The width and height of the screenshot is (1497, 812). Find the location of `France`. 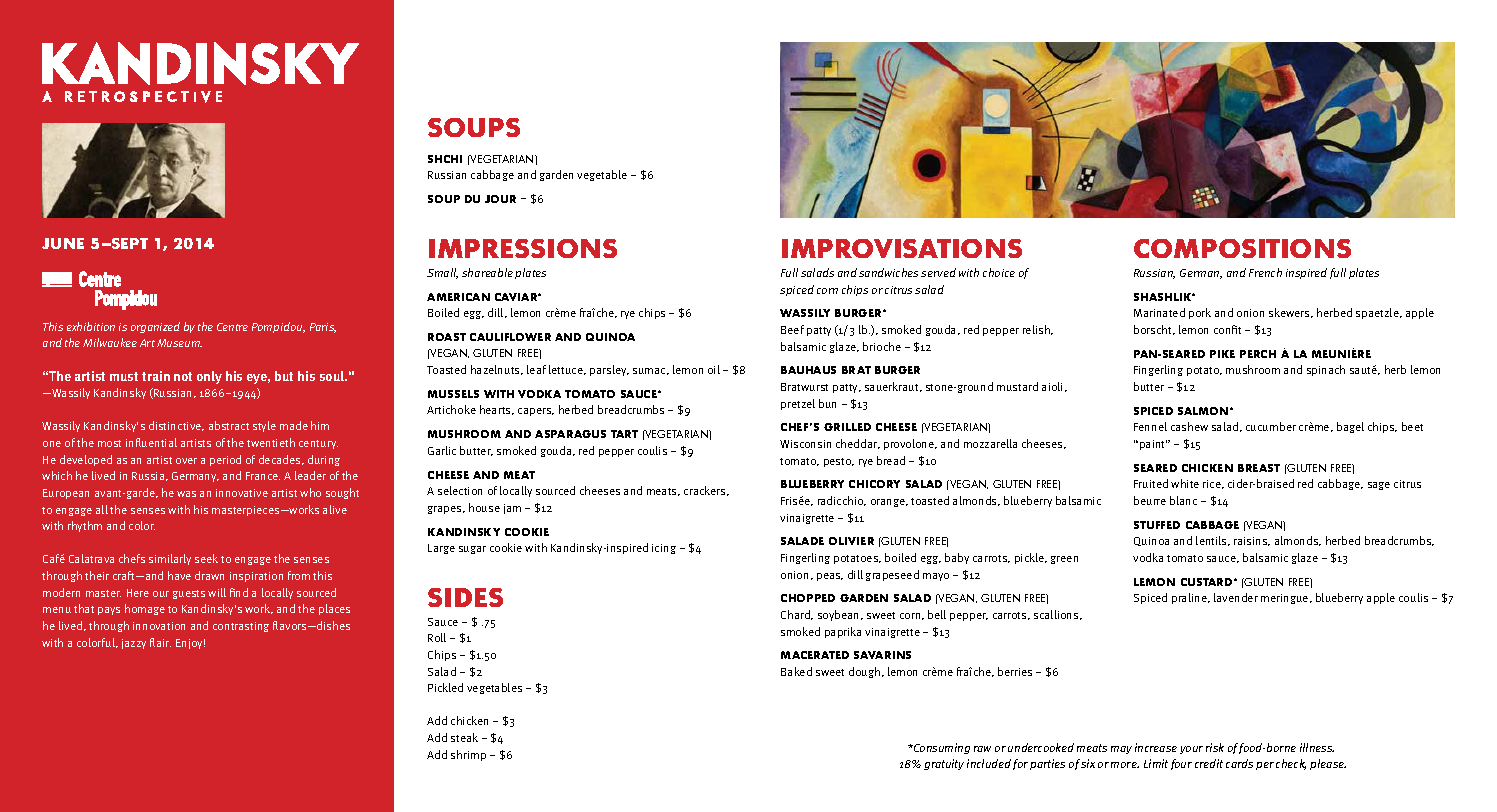

France is located at coordinates (263, 476).
